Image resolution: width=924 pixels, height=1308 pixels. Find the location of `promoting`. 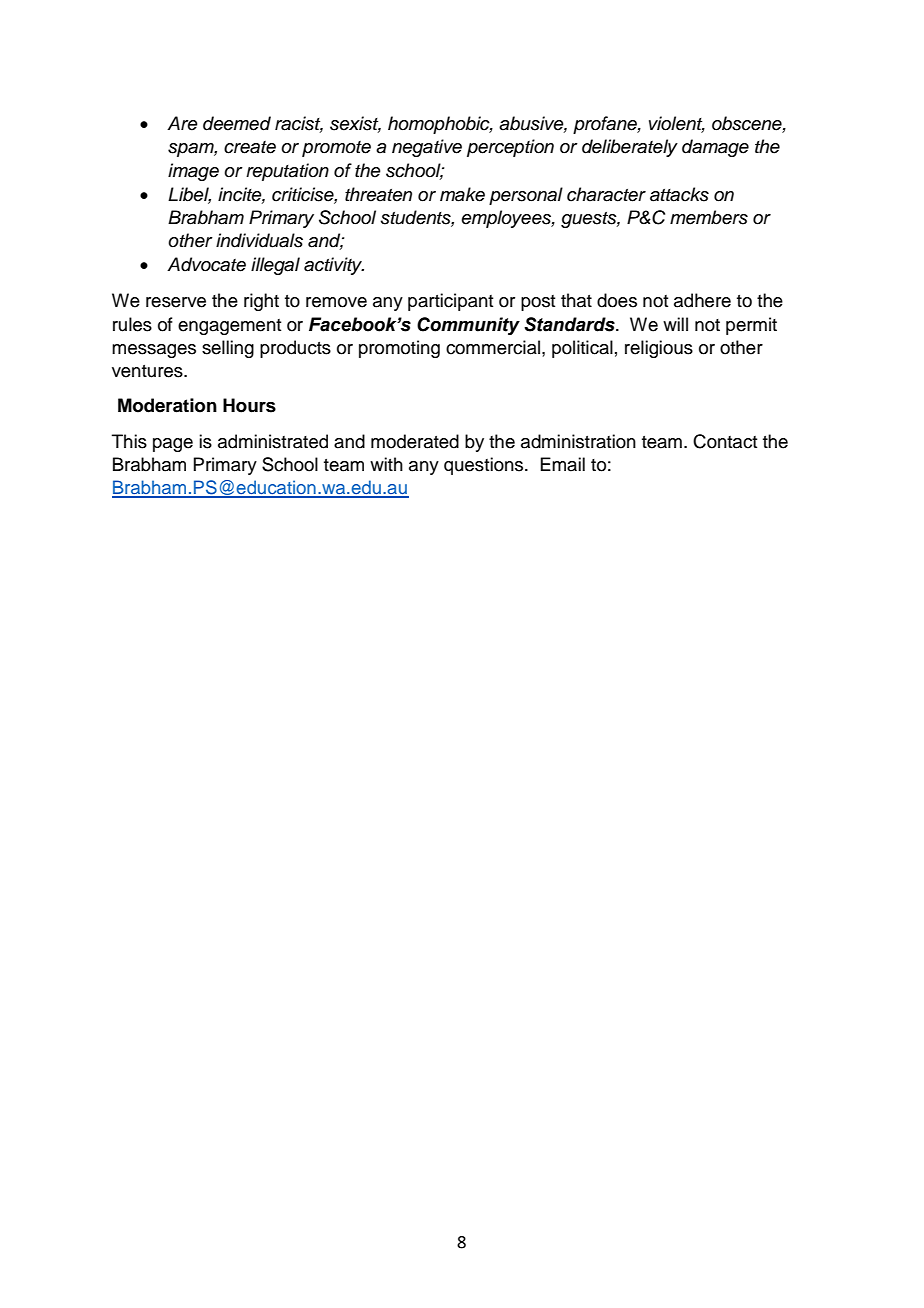

promoting is located at coordinates (399, 349).
